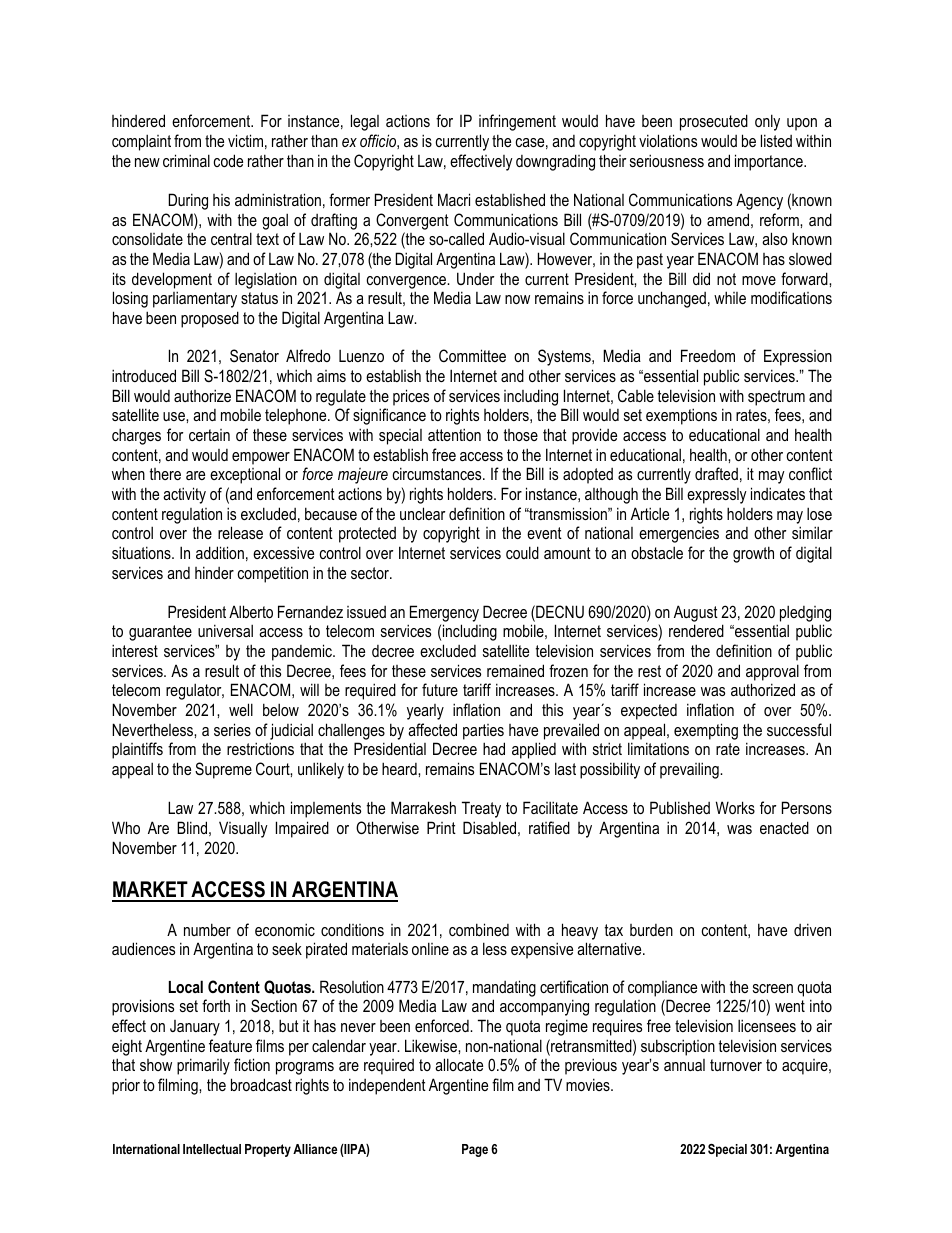 This image has width=952, height=1233. I want to click on infringement, so click(517, 122).
